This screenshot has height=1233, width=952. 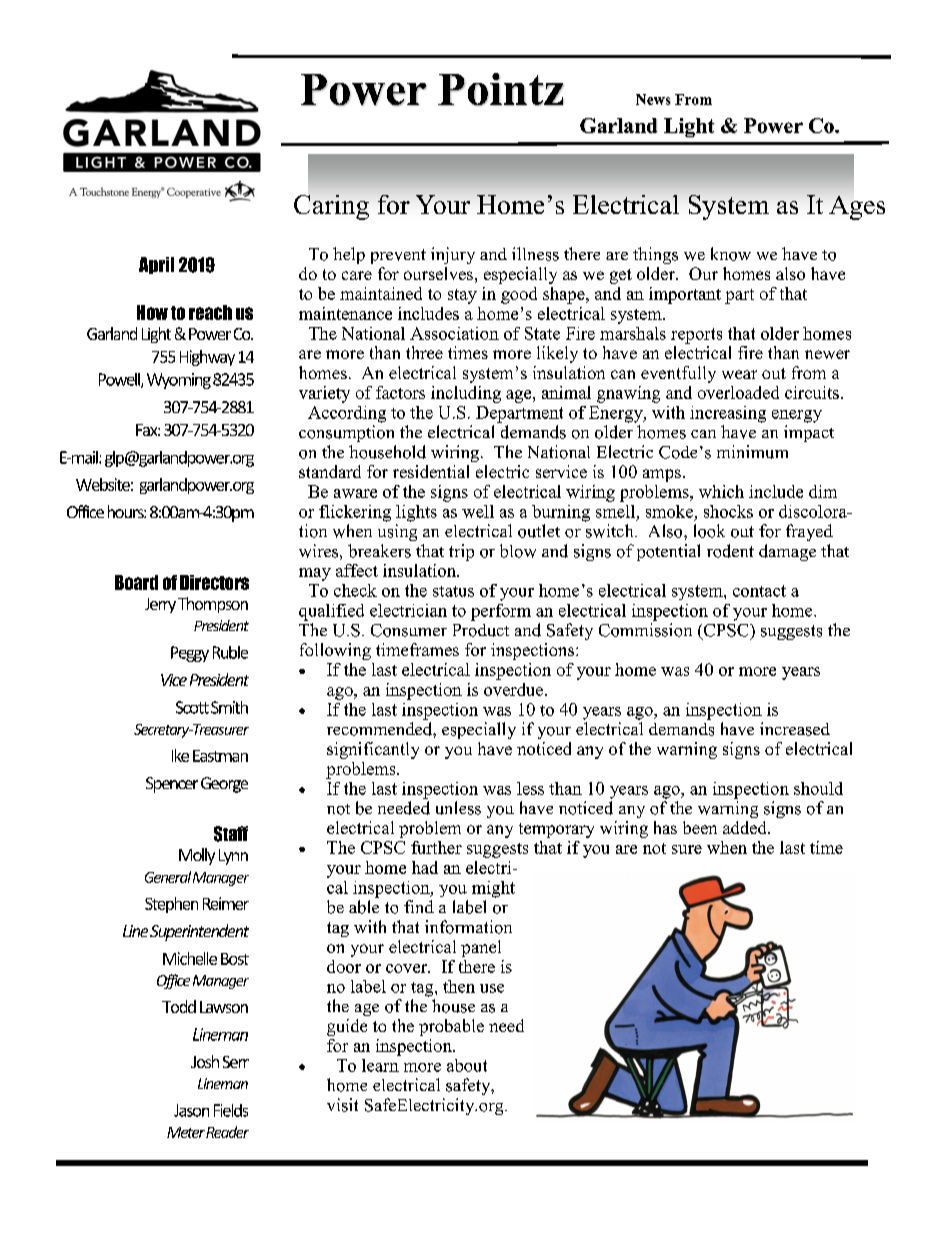 What do you see at coordinates (653, 99) in the screenshot?
I see `News` at bounding box center [653, 99].
